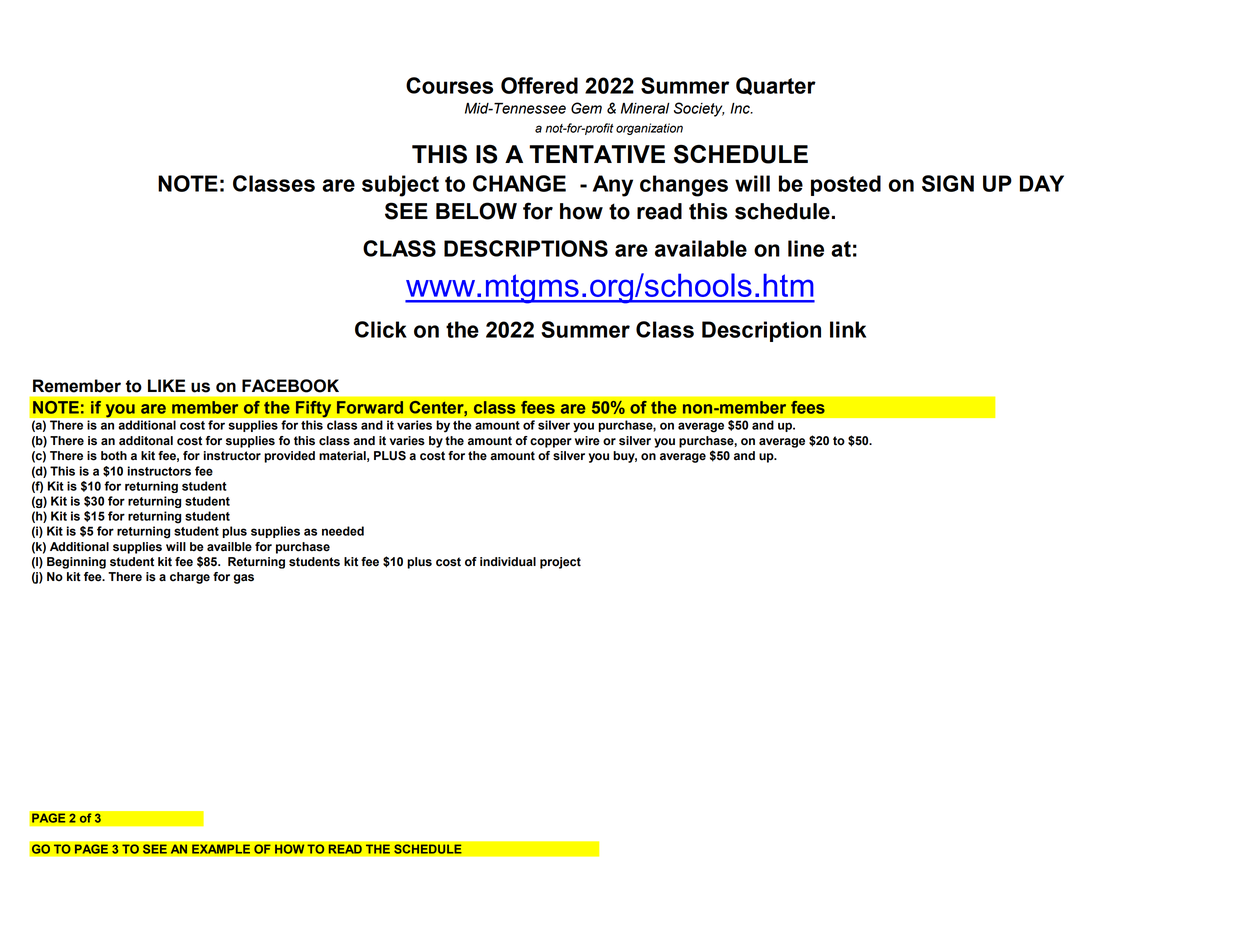  Describe the element at coordinates (190, 578) in the document. I see `charge` at that location.
